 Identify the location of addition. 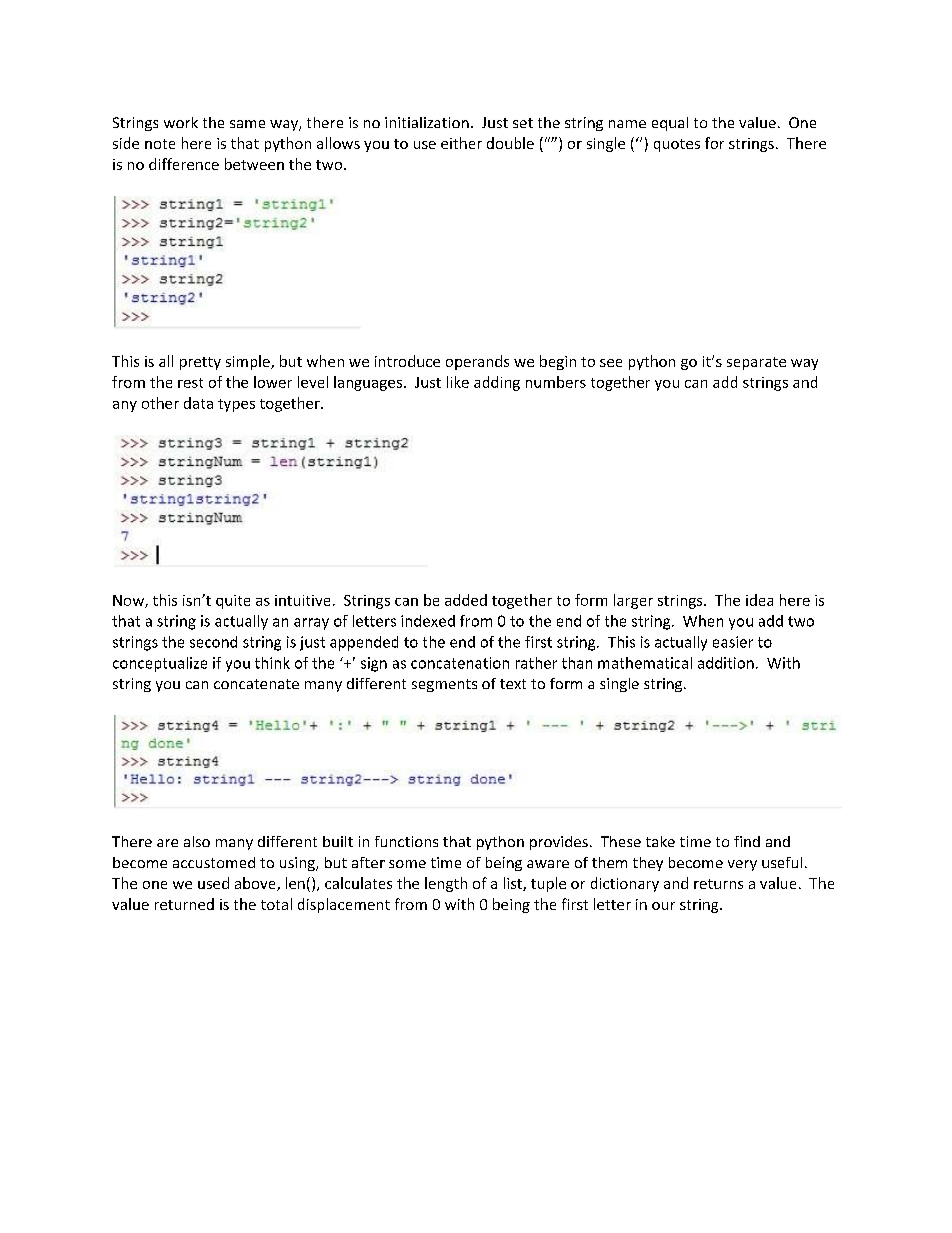
(726, 663).
